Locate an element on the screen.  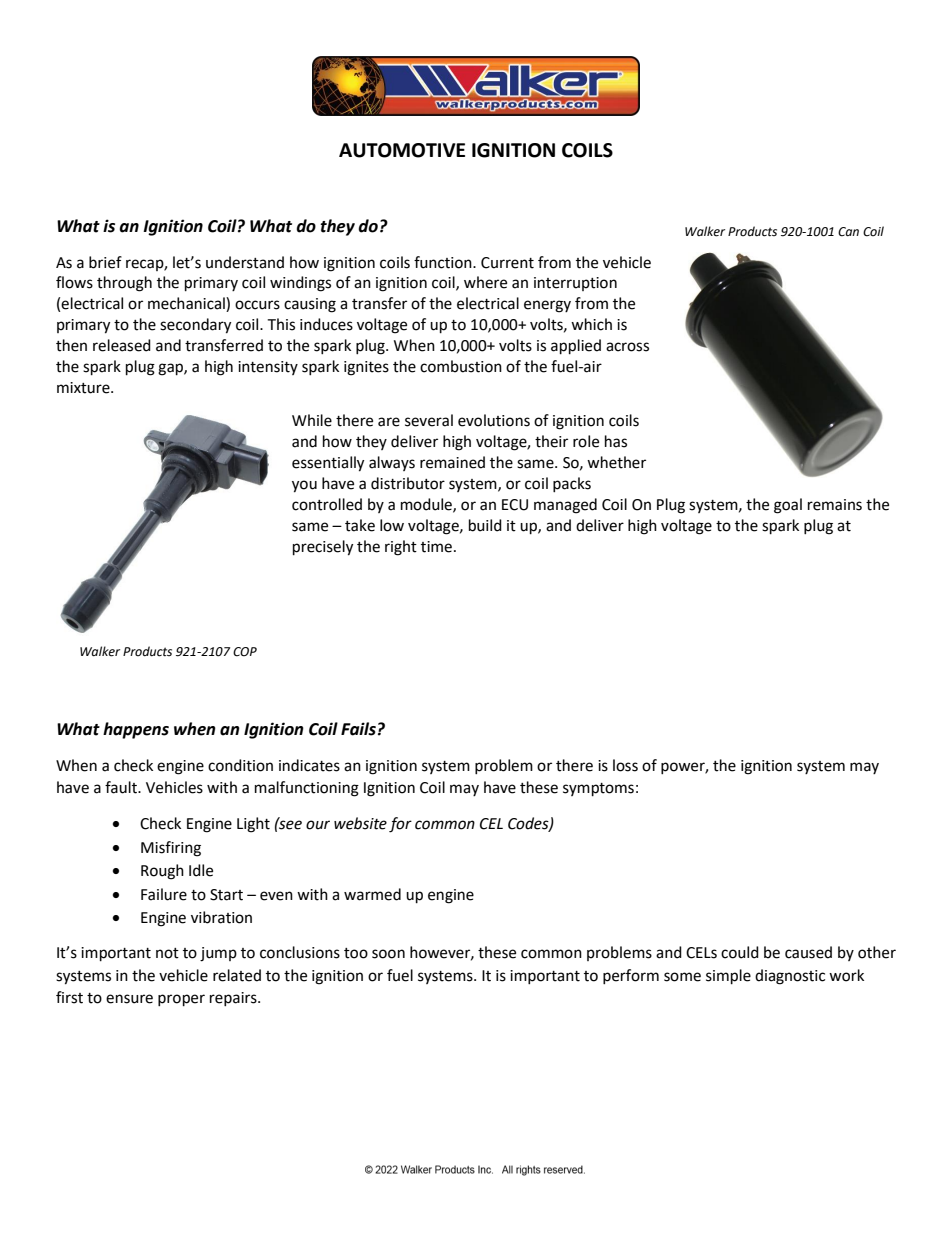
ECU is located at coordinates (515, 505).
